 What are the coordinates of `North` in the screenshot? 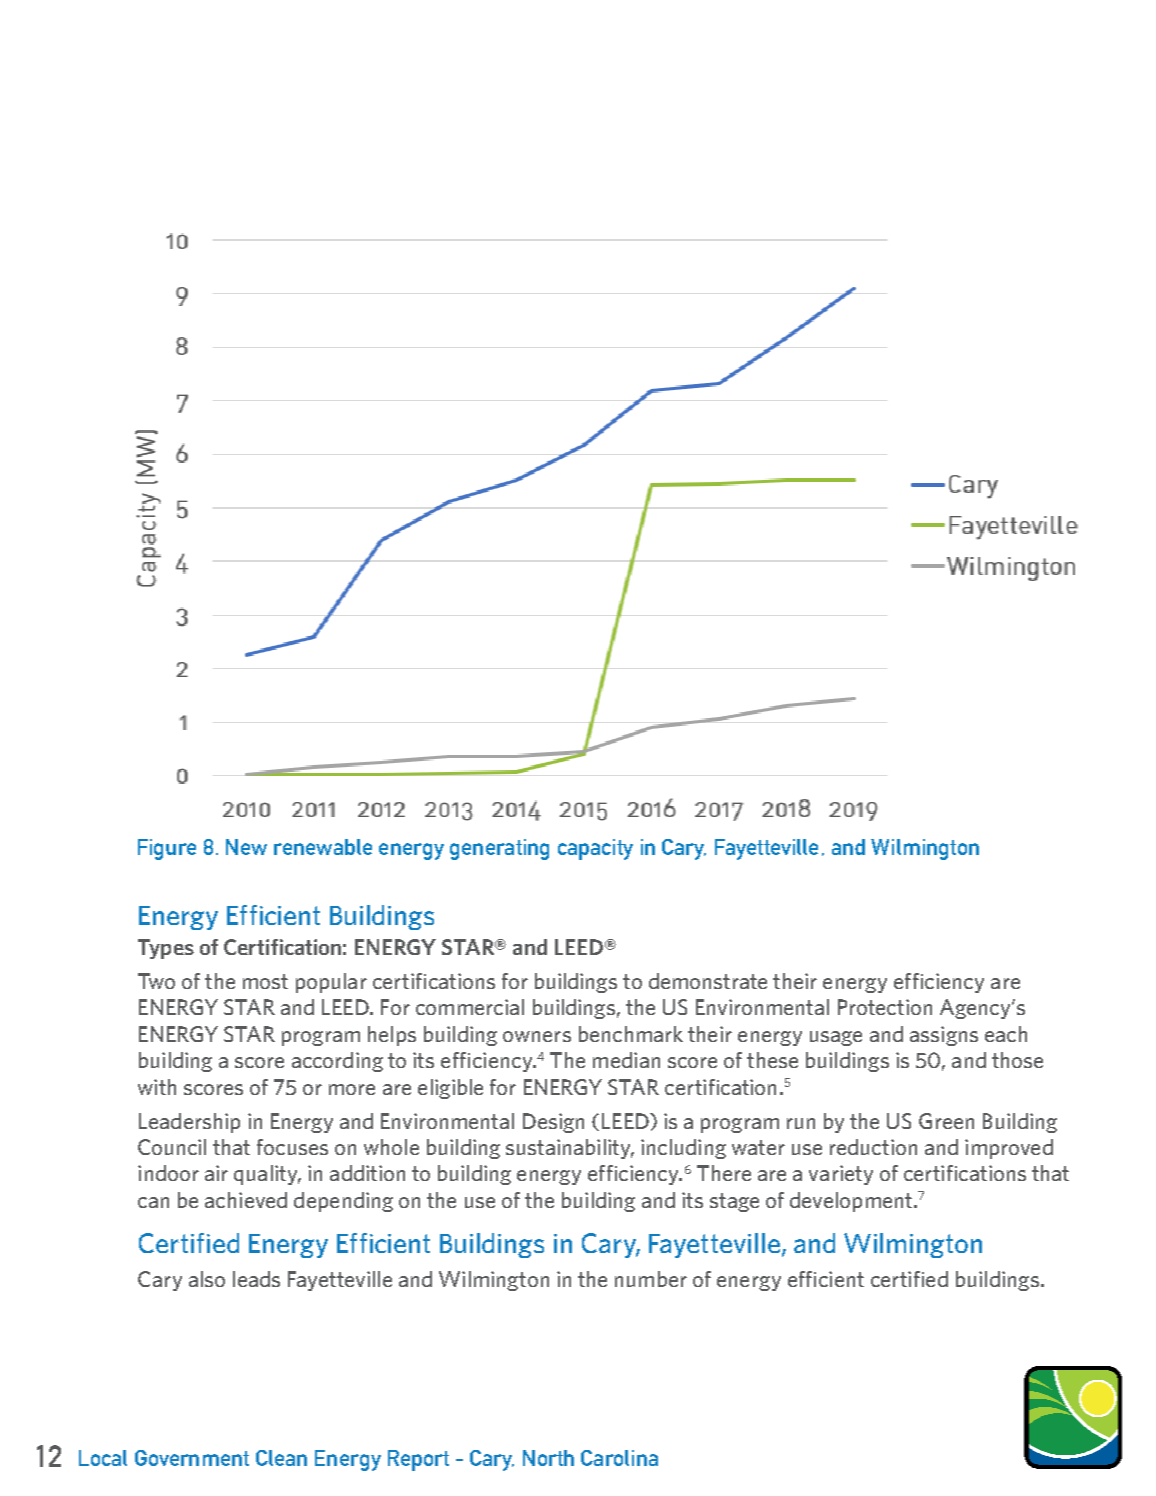 It's located at (548, 1458).
